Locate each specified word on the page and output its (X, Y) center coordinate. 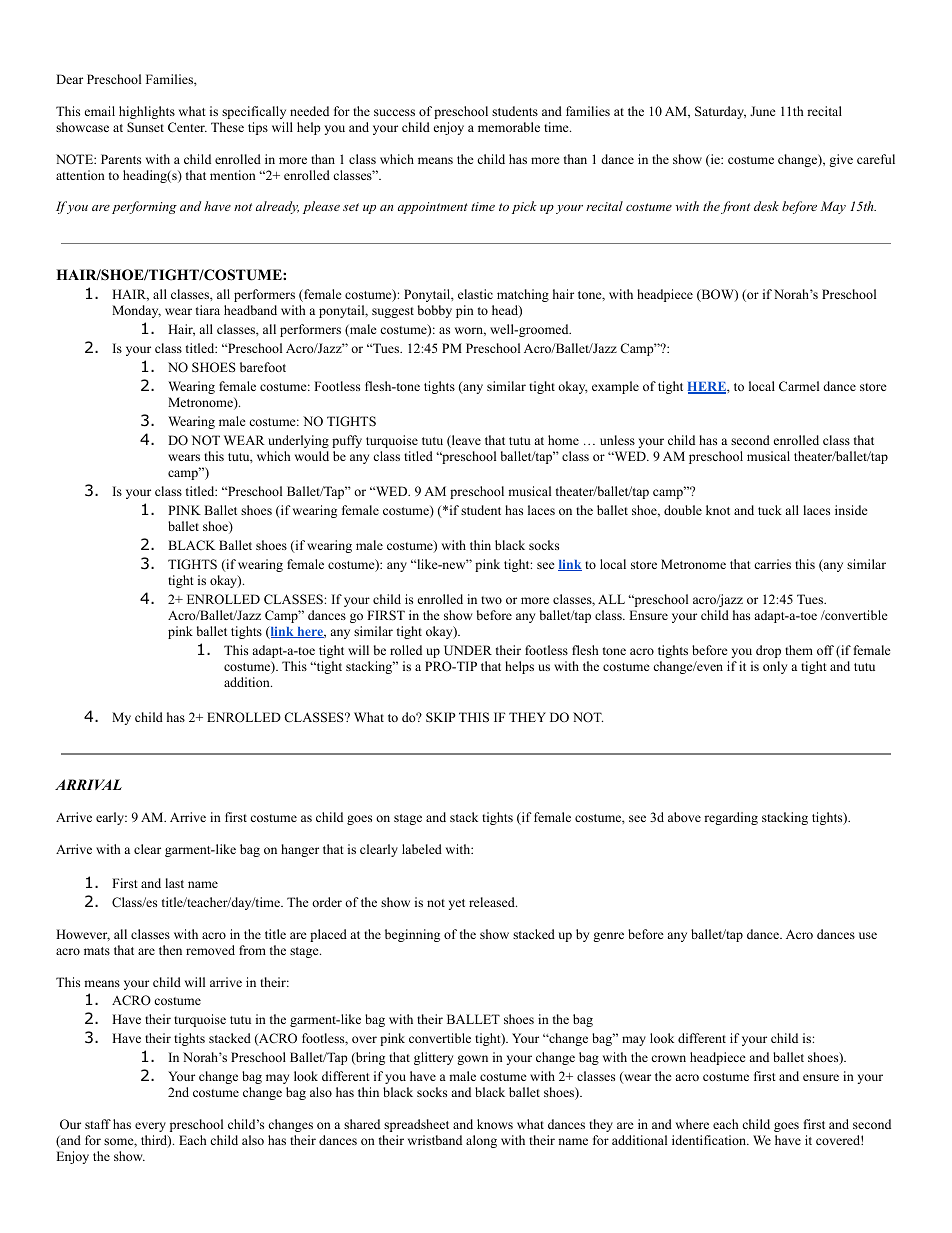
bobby (435, 311)
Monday (136, 311)
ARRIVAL (88, 784)
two (491, 600)
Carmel (799, 386)
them (799, 650)
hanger (300, 850)
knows (495, 1124)
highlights (147, 112)
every (150, 1127)
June (763, 111)
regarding (731, 818)
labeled (422, 849)
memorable (509, 127)
